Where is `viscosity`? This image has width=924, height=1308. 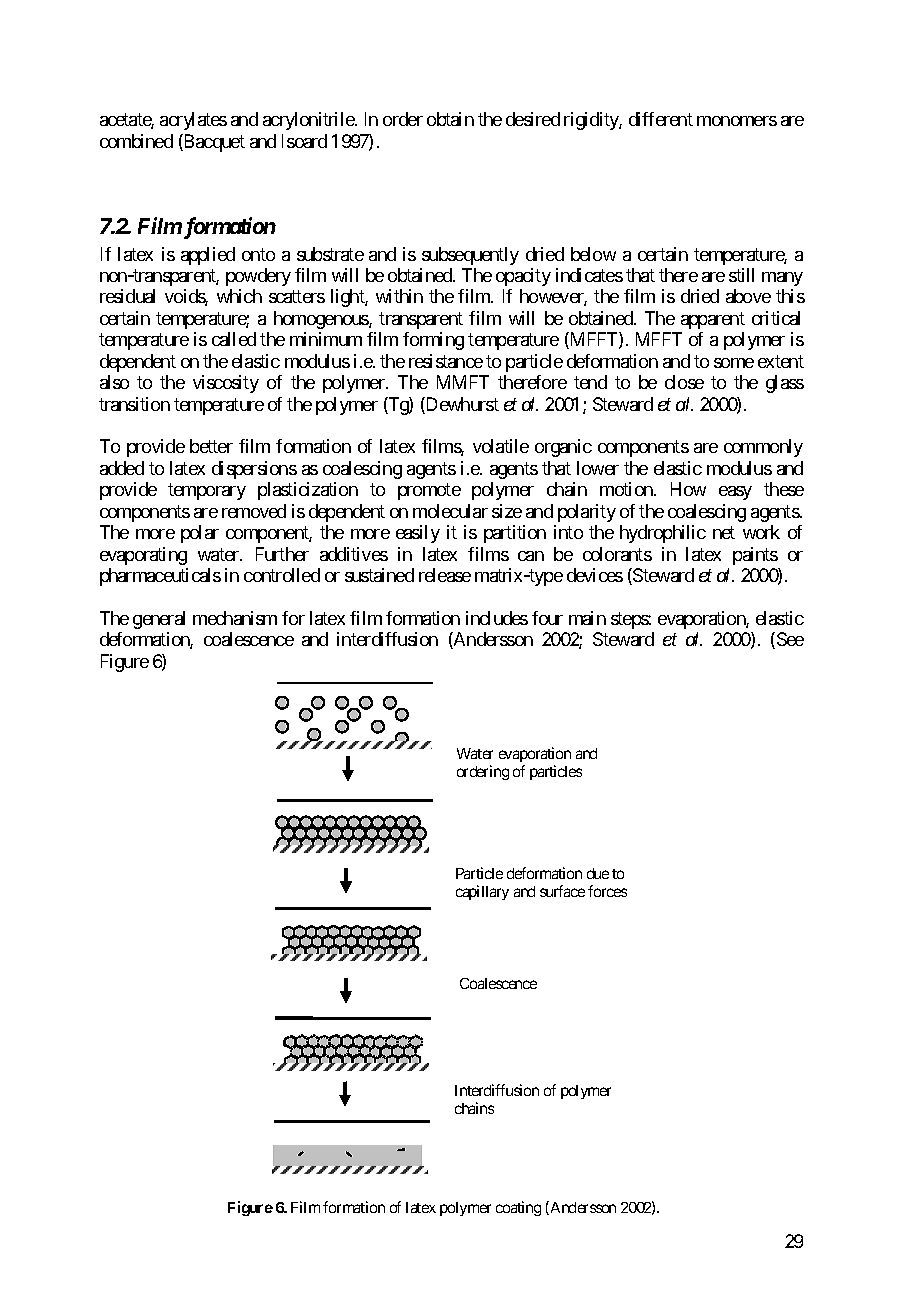 viscosity is located at coordinates (226, 384).
